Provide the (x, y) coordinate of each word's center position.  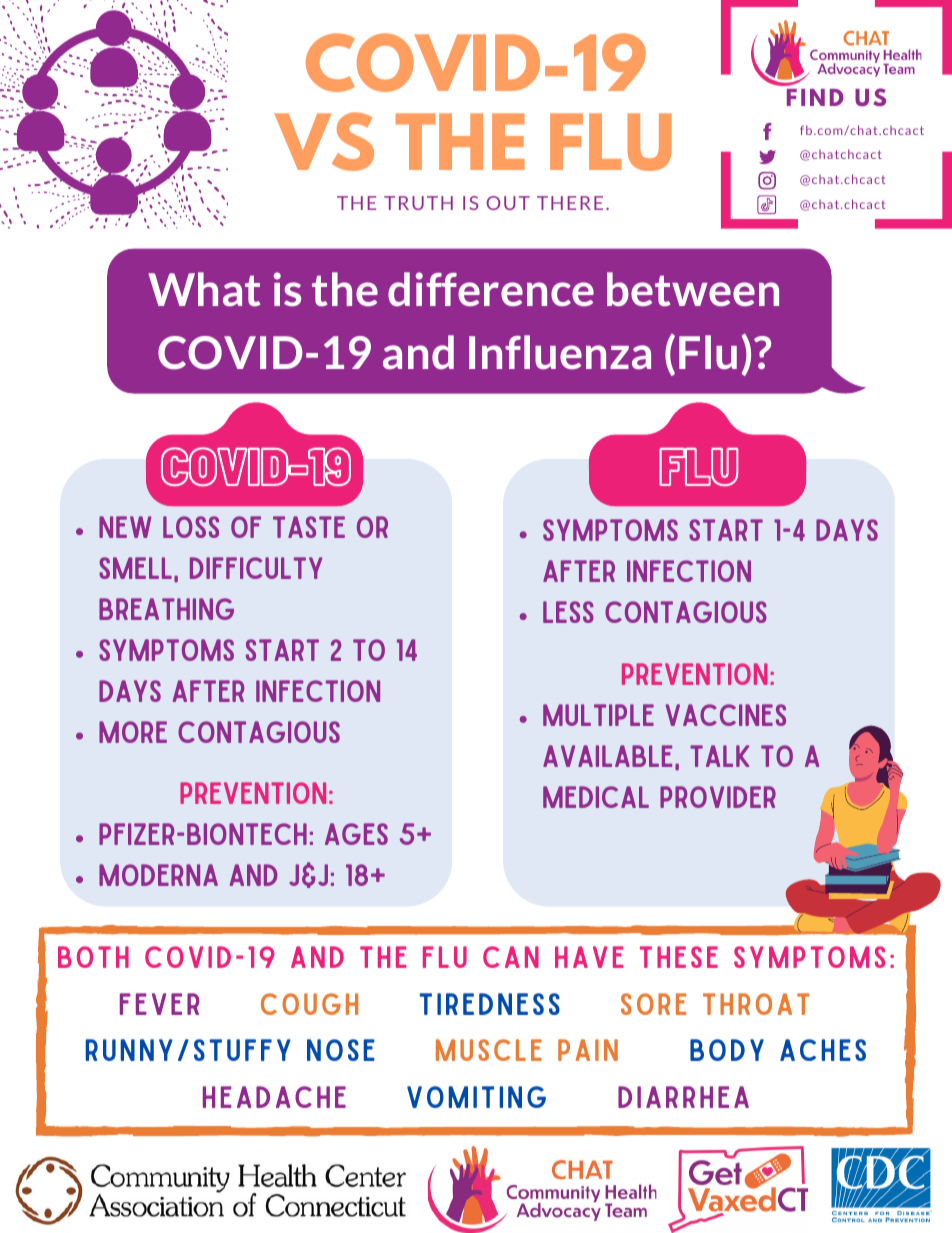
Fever (160, 1004)
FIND (815, 97)
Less (568, 612)
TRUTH (418, 203)
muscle (489, 1050)
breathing (166, 609)
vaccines (725, 715)
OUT (508, 203)
